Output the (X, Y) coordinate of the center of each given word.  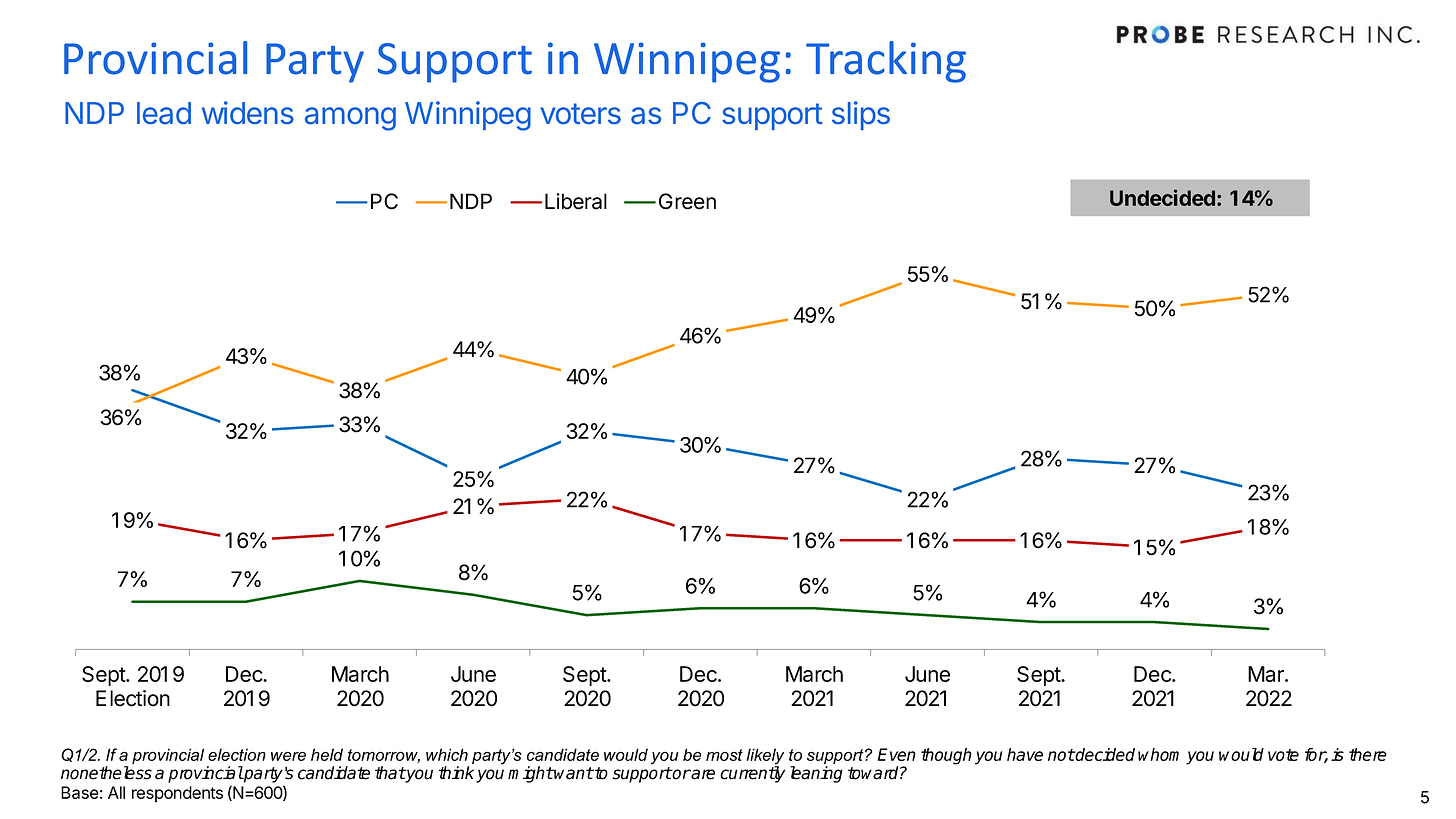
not (1061, 755)
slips (861, 115)
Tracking (886, 62)
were (288, 756)
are (702, 774)
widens (248, 112)
